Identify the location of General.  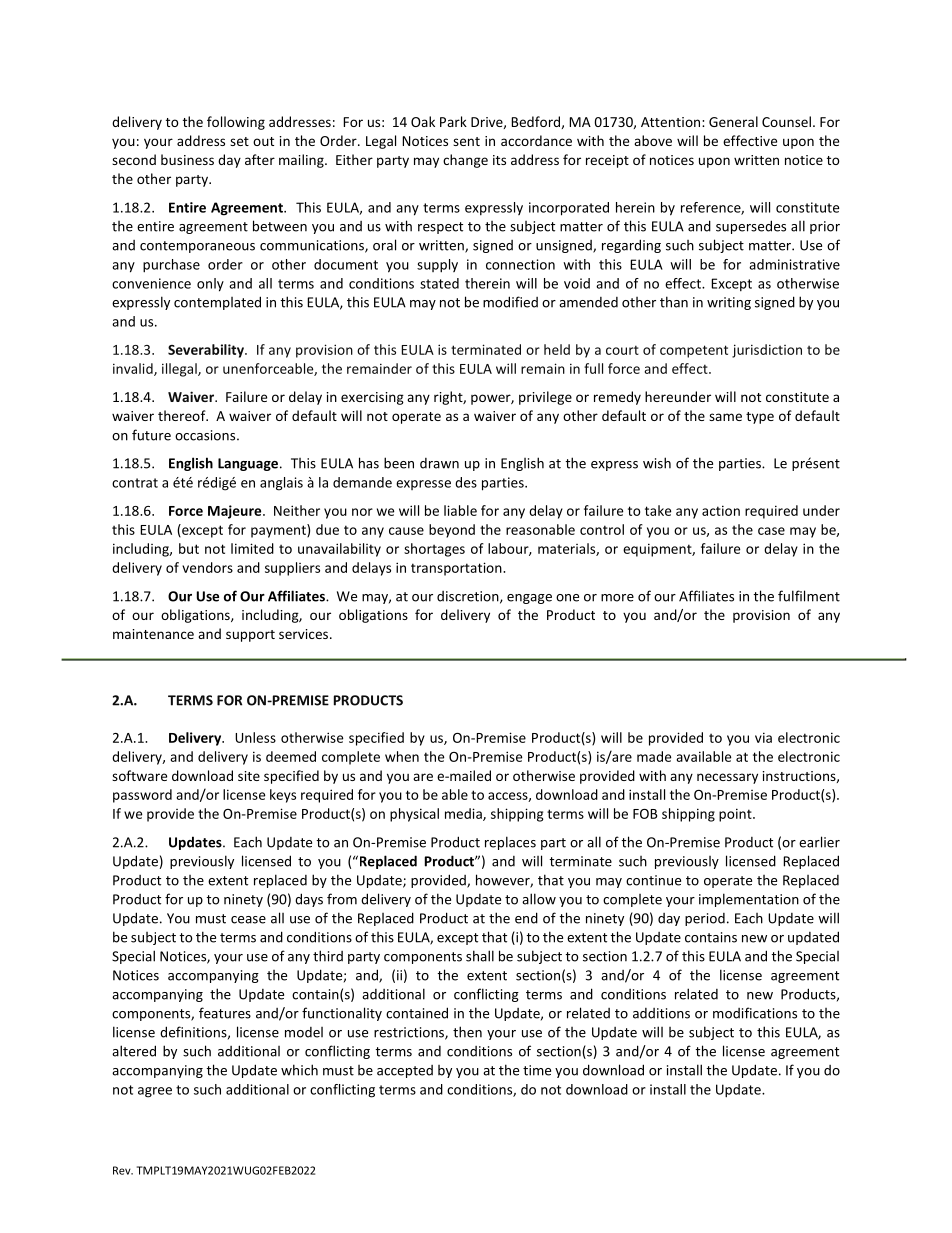
(733, 121).
